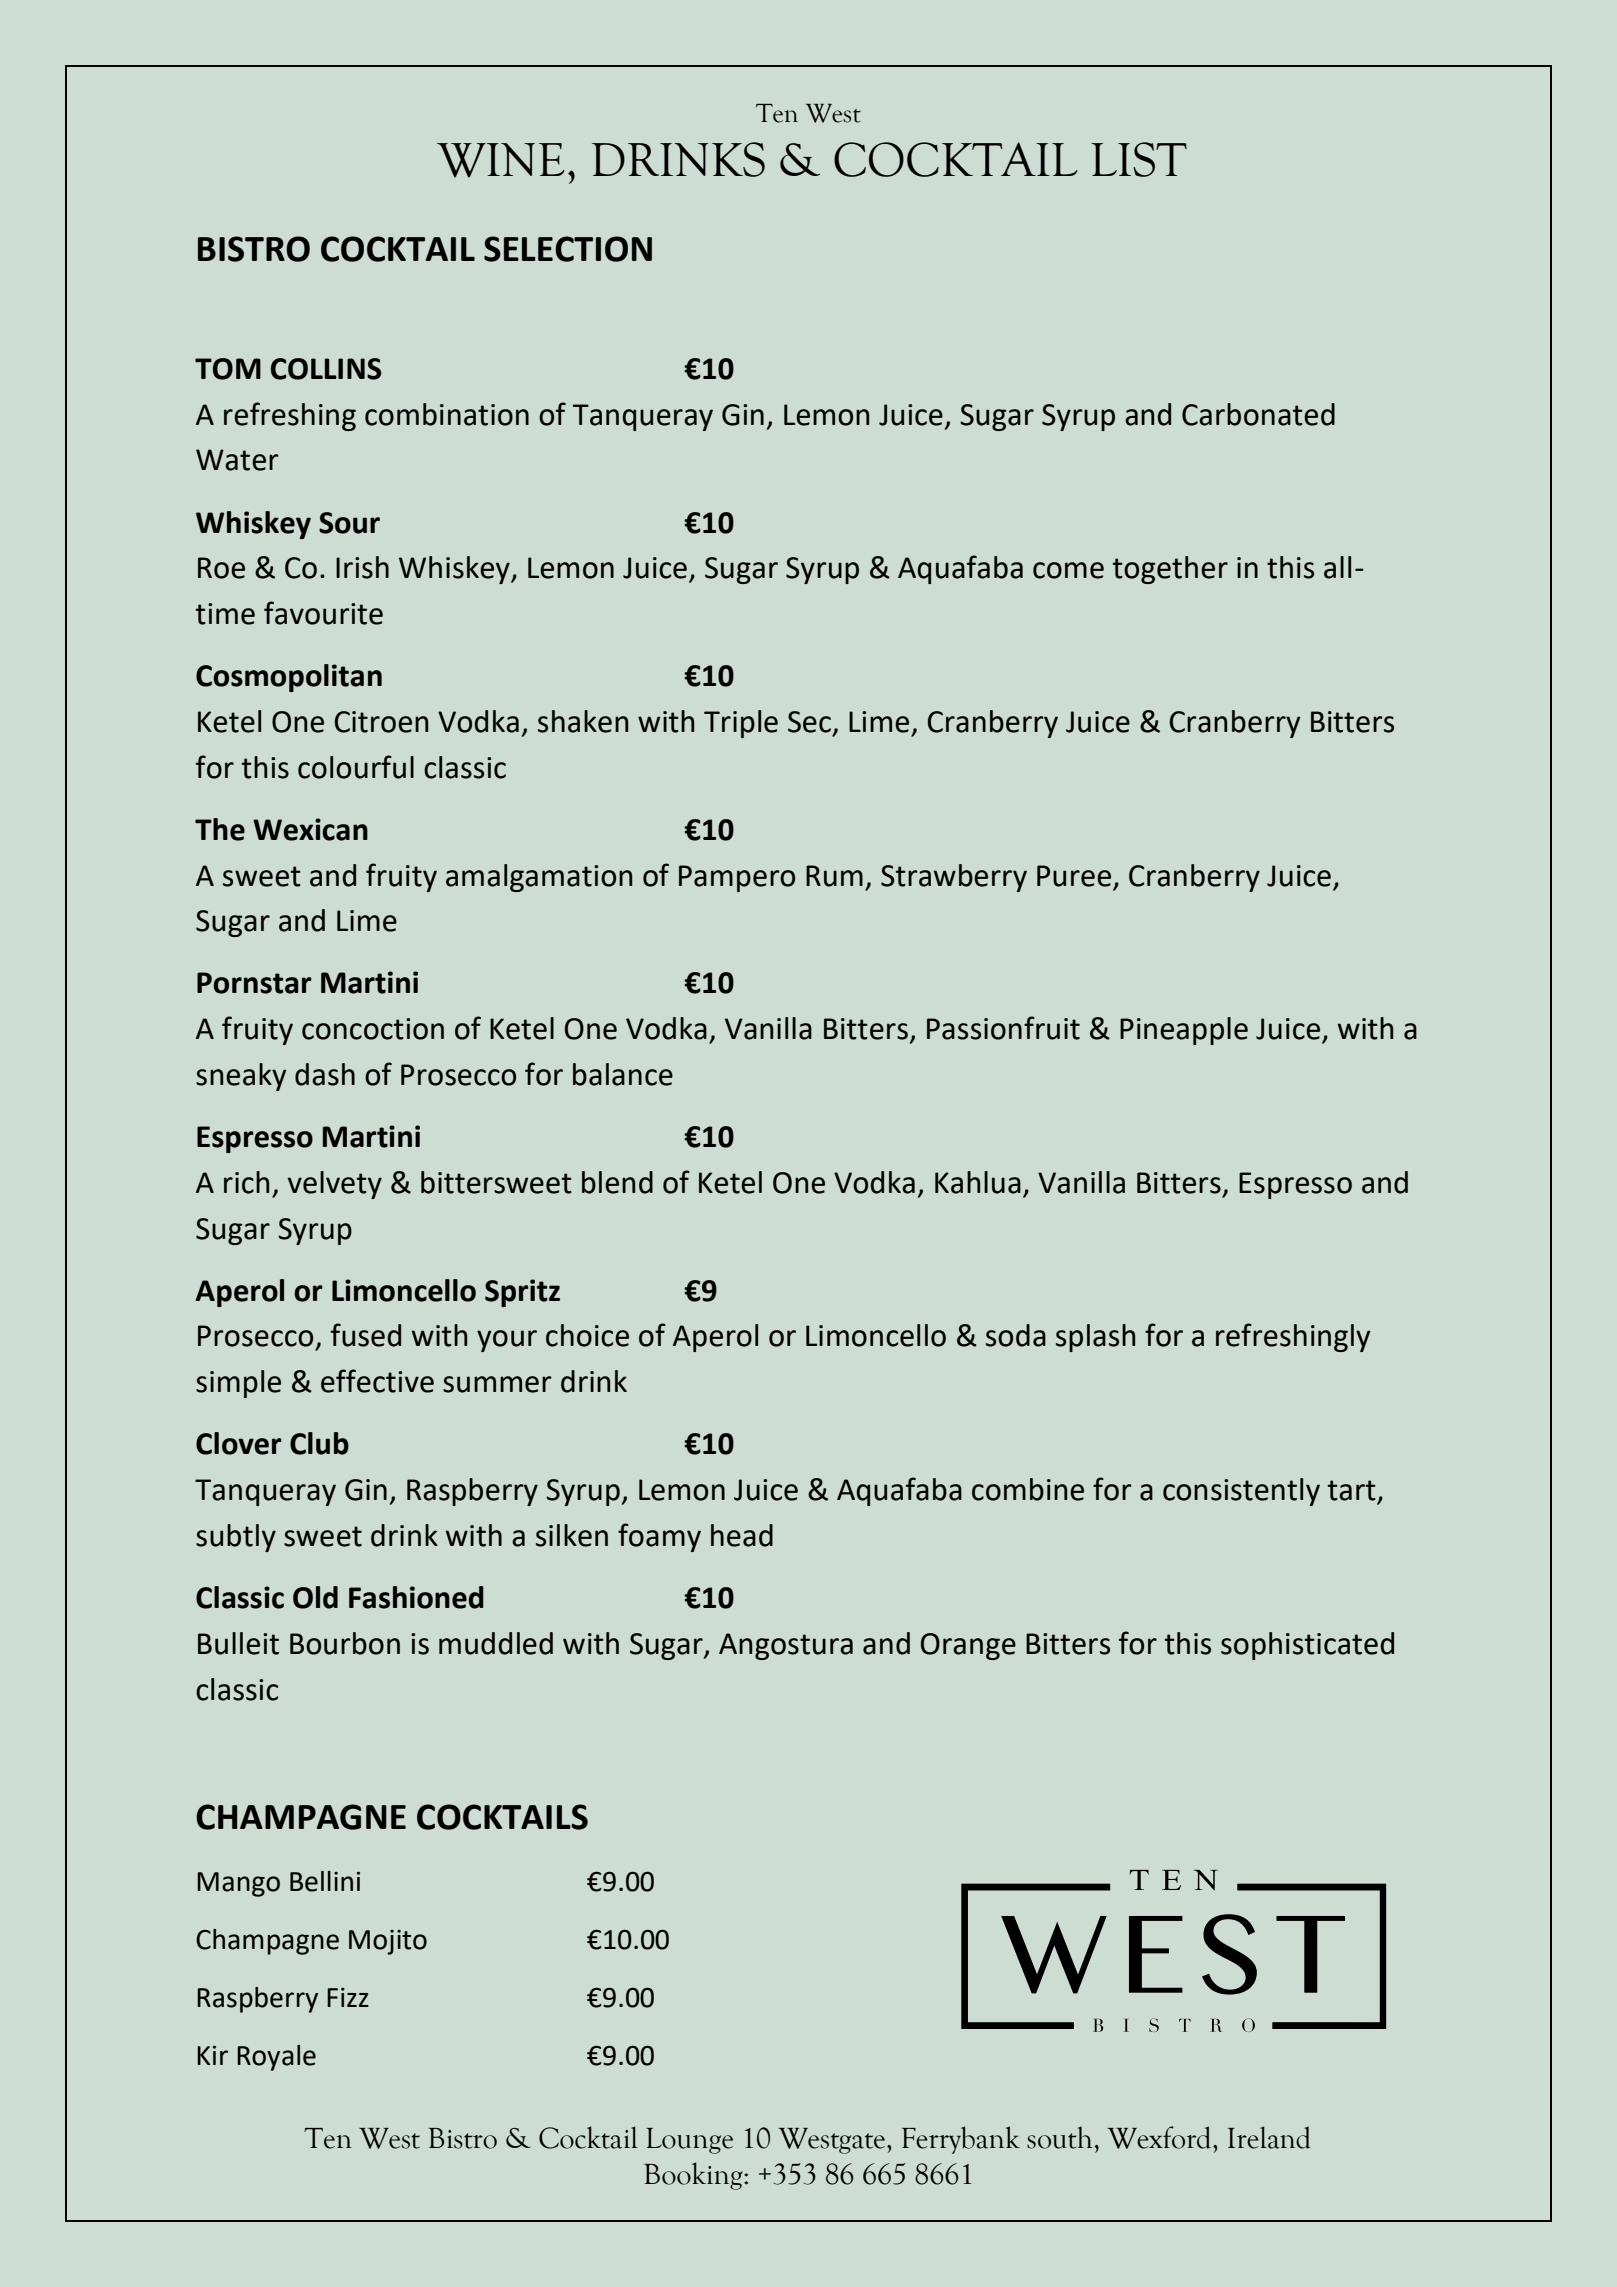  Describe the element at coordinates (689, 2141) in the screenshot. I see `Lounge` at that location.
